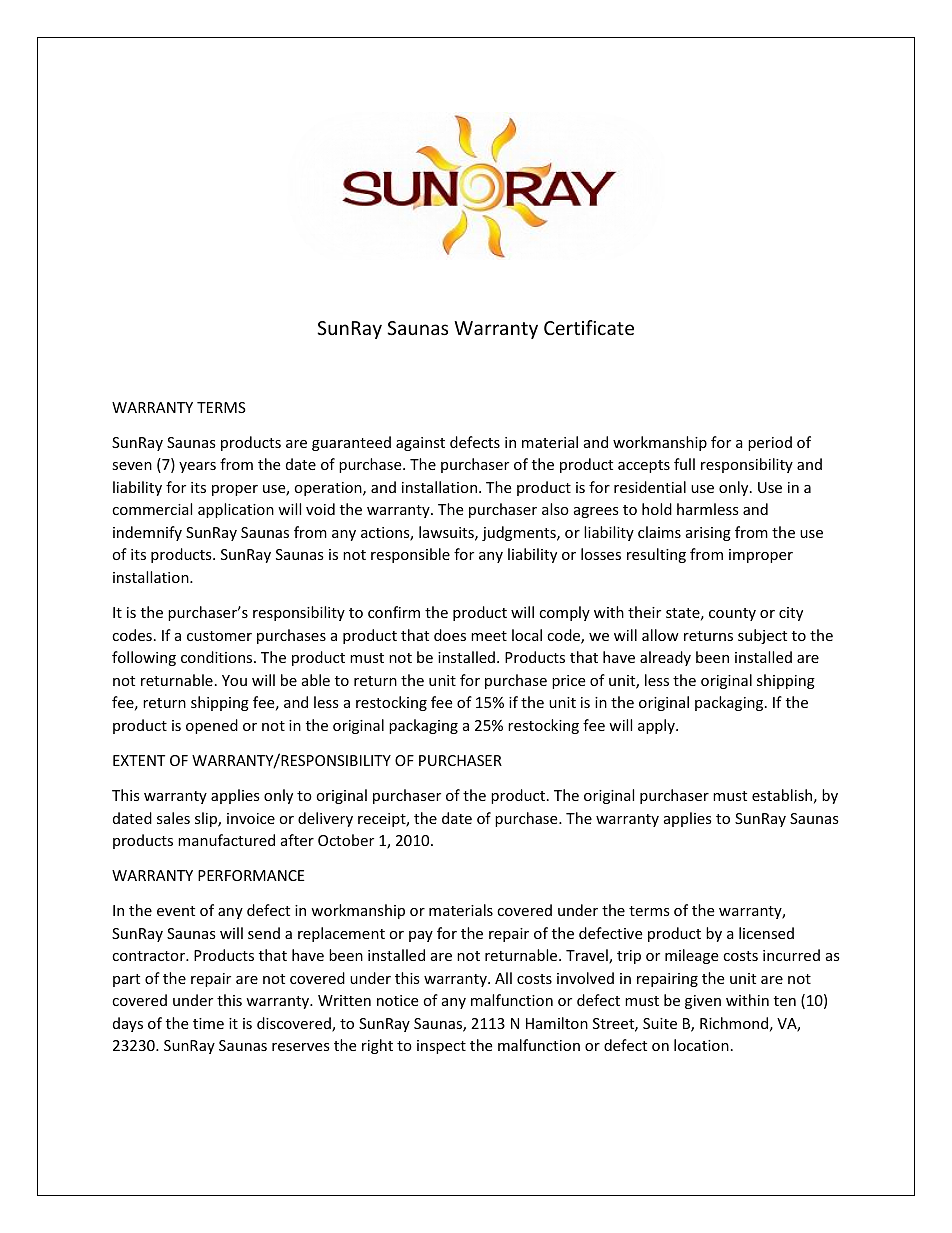  What do you see at coordinates (410, 555) in the document?
I see `responsible` at bounding box center [410, 555].
